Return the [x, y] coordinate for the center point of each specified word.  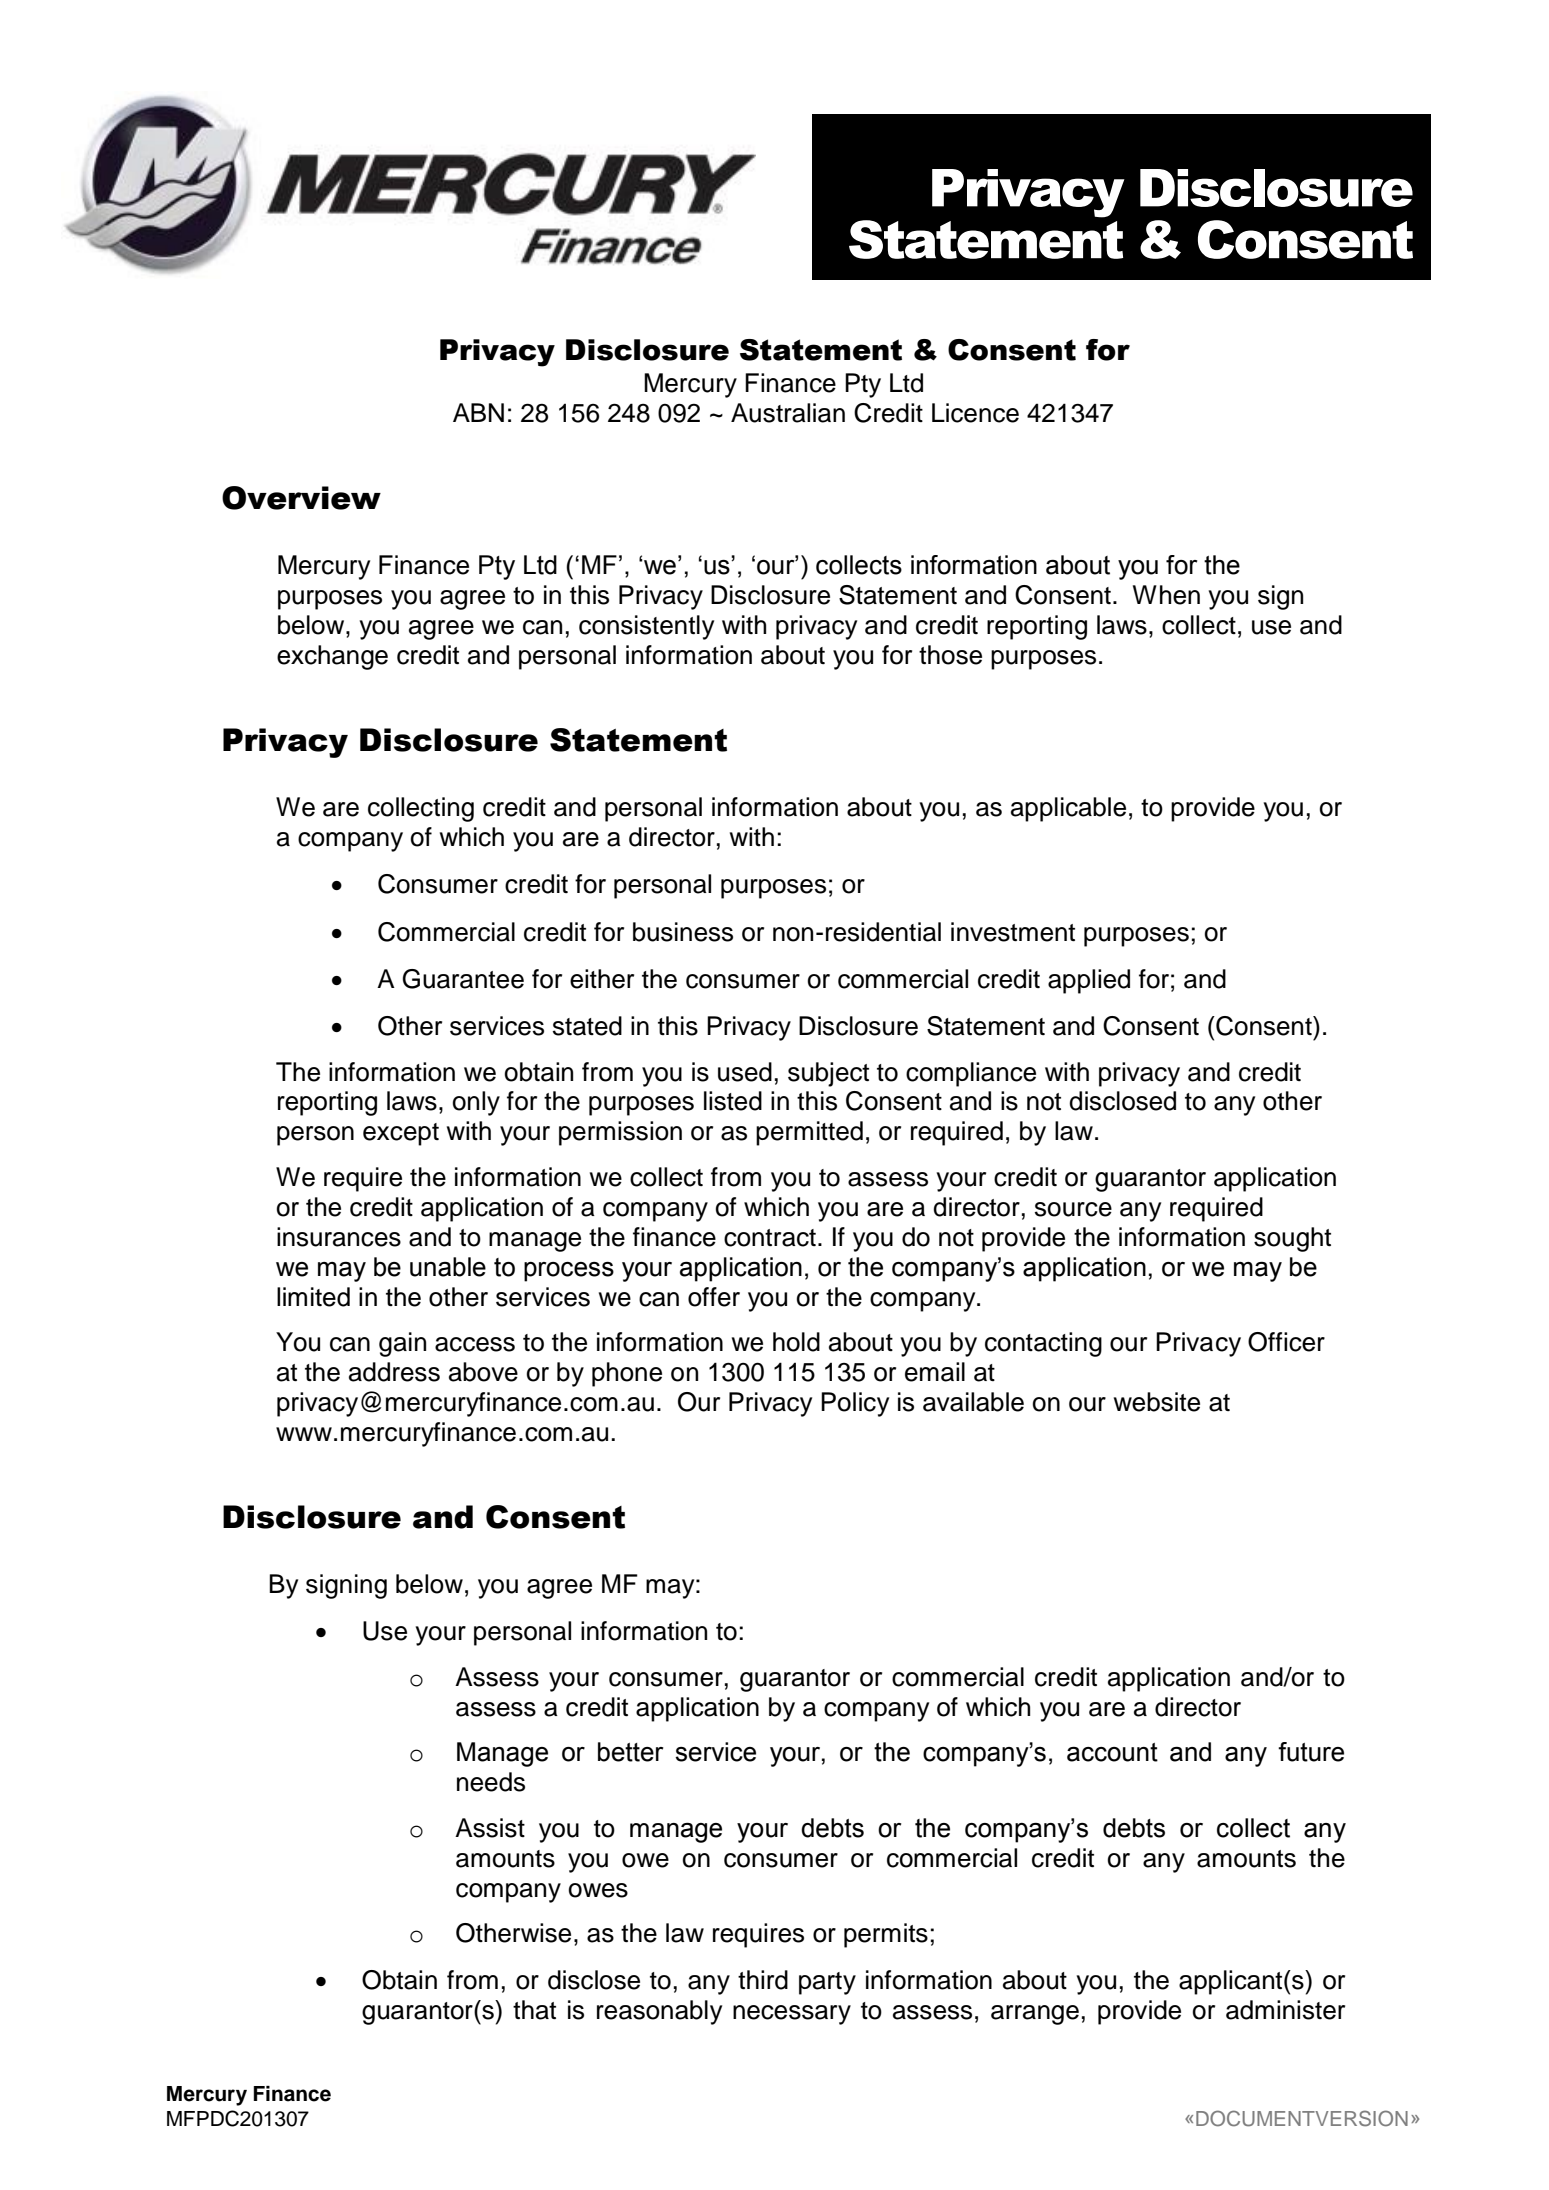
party [827, 1983]
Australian [788, 413]
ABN [478, 412]
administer [1285, 2010]
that [534, 2010]
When [1166, 595]
